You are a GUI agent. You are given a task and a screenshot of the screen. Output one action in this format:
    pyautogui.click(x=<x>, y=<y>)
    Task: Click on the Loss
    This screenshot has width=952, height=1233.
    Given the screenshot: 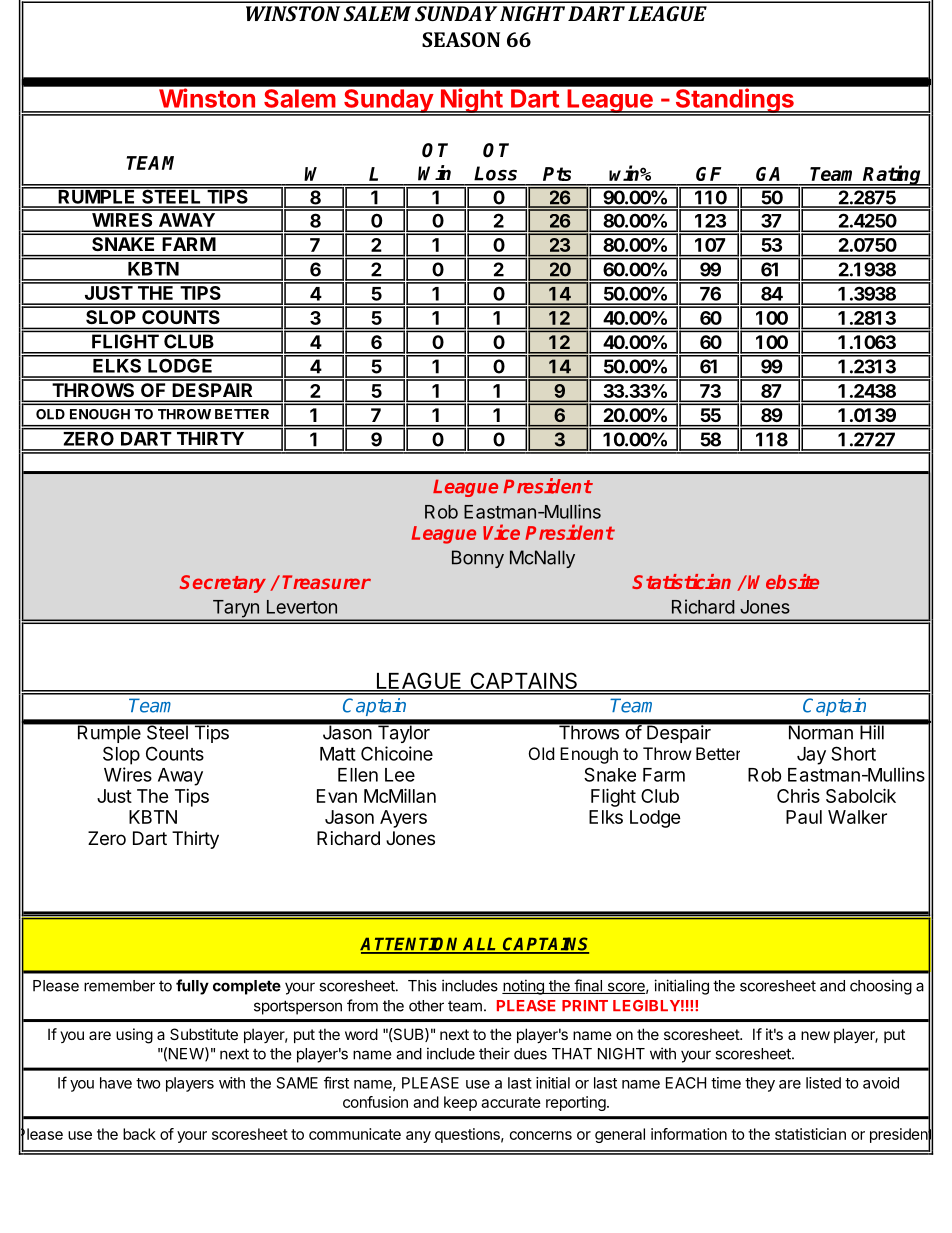 What is the action you would take?
    pyautogui.click(x=495, y=173)
